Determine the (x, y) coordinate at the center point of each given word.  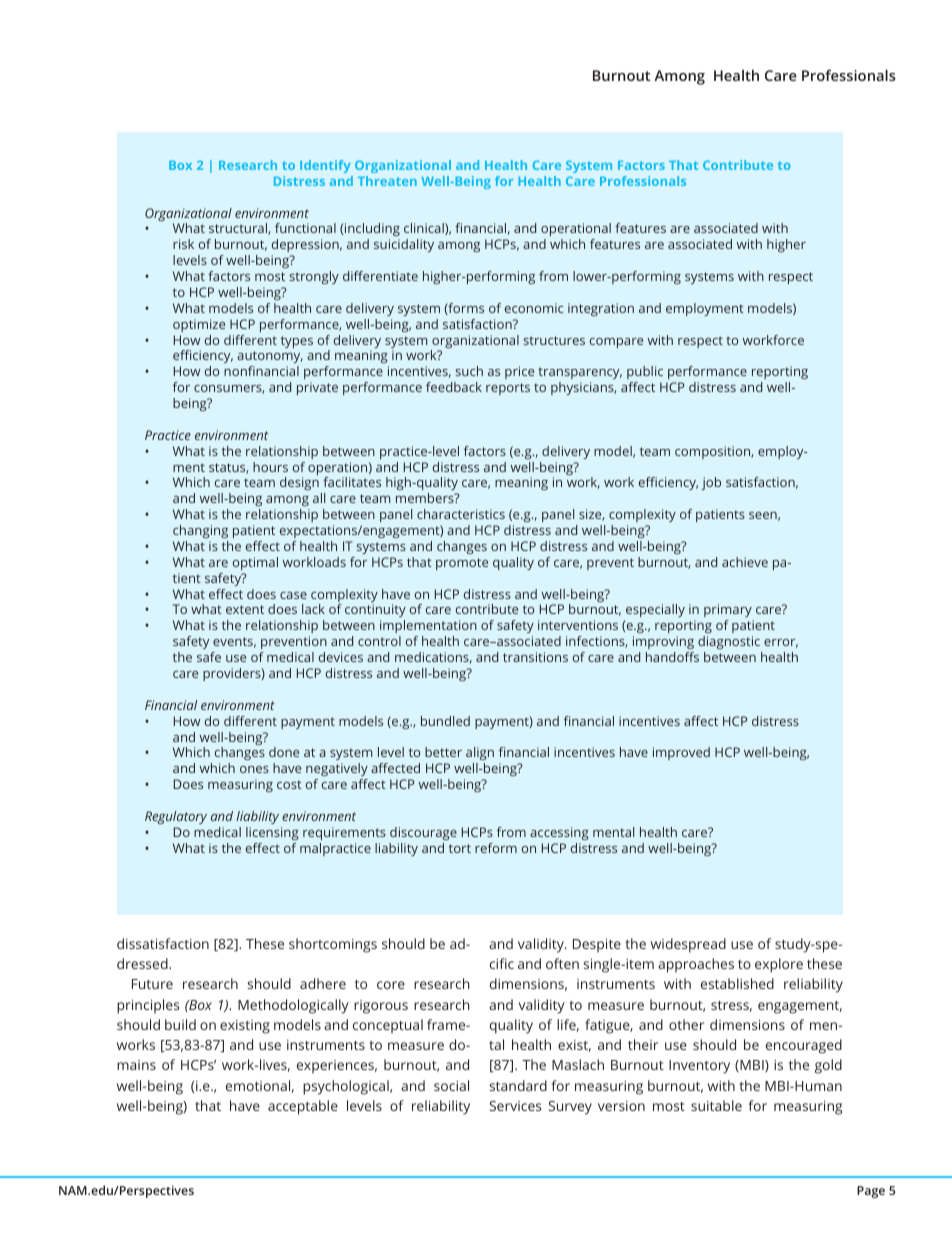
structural (239, 229)
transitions (535, 657)
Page (871, 1192)
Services (515, 1106)
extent (245, 609)
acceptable (303, 1107)
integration (601, 309)
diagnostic (729, 642)
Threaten (387, 181)
